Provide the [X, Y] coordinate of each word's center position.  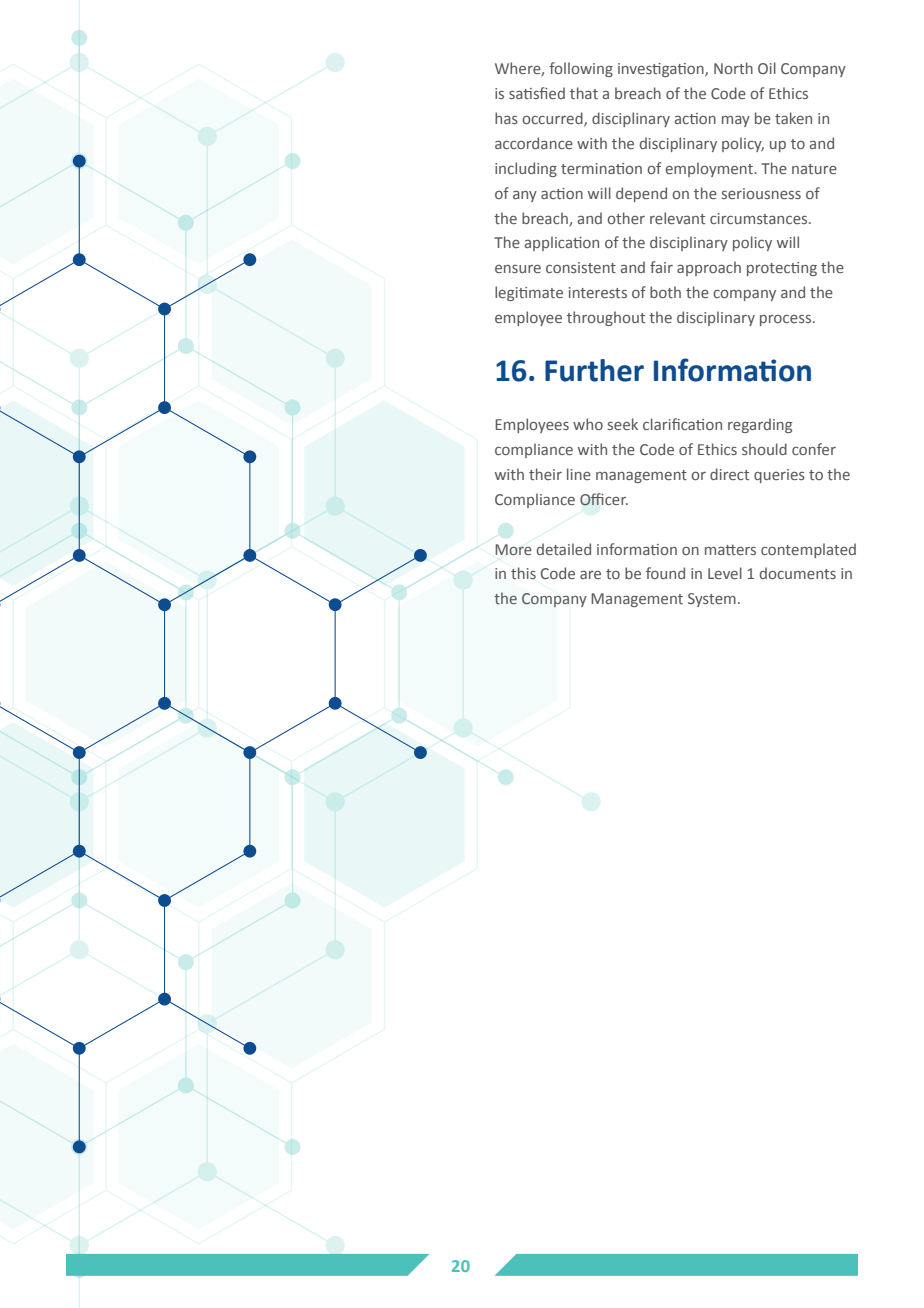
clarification [682, 424]
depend [641, 194]
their [545, 474]
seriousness [761, 193]
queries [779, 476]
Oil [767, 68]
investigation [662, 70]
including [526, 169]
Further [594, 370]
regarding [760, 425]
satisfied [537, 93]
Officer [604, 499]
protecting [782, 269]
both [665, 292]
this [523, 573]
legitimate [529, 293]
